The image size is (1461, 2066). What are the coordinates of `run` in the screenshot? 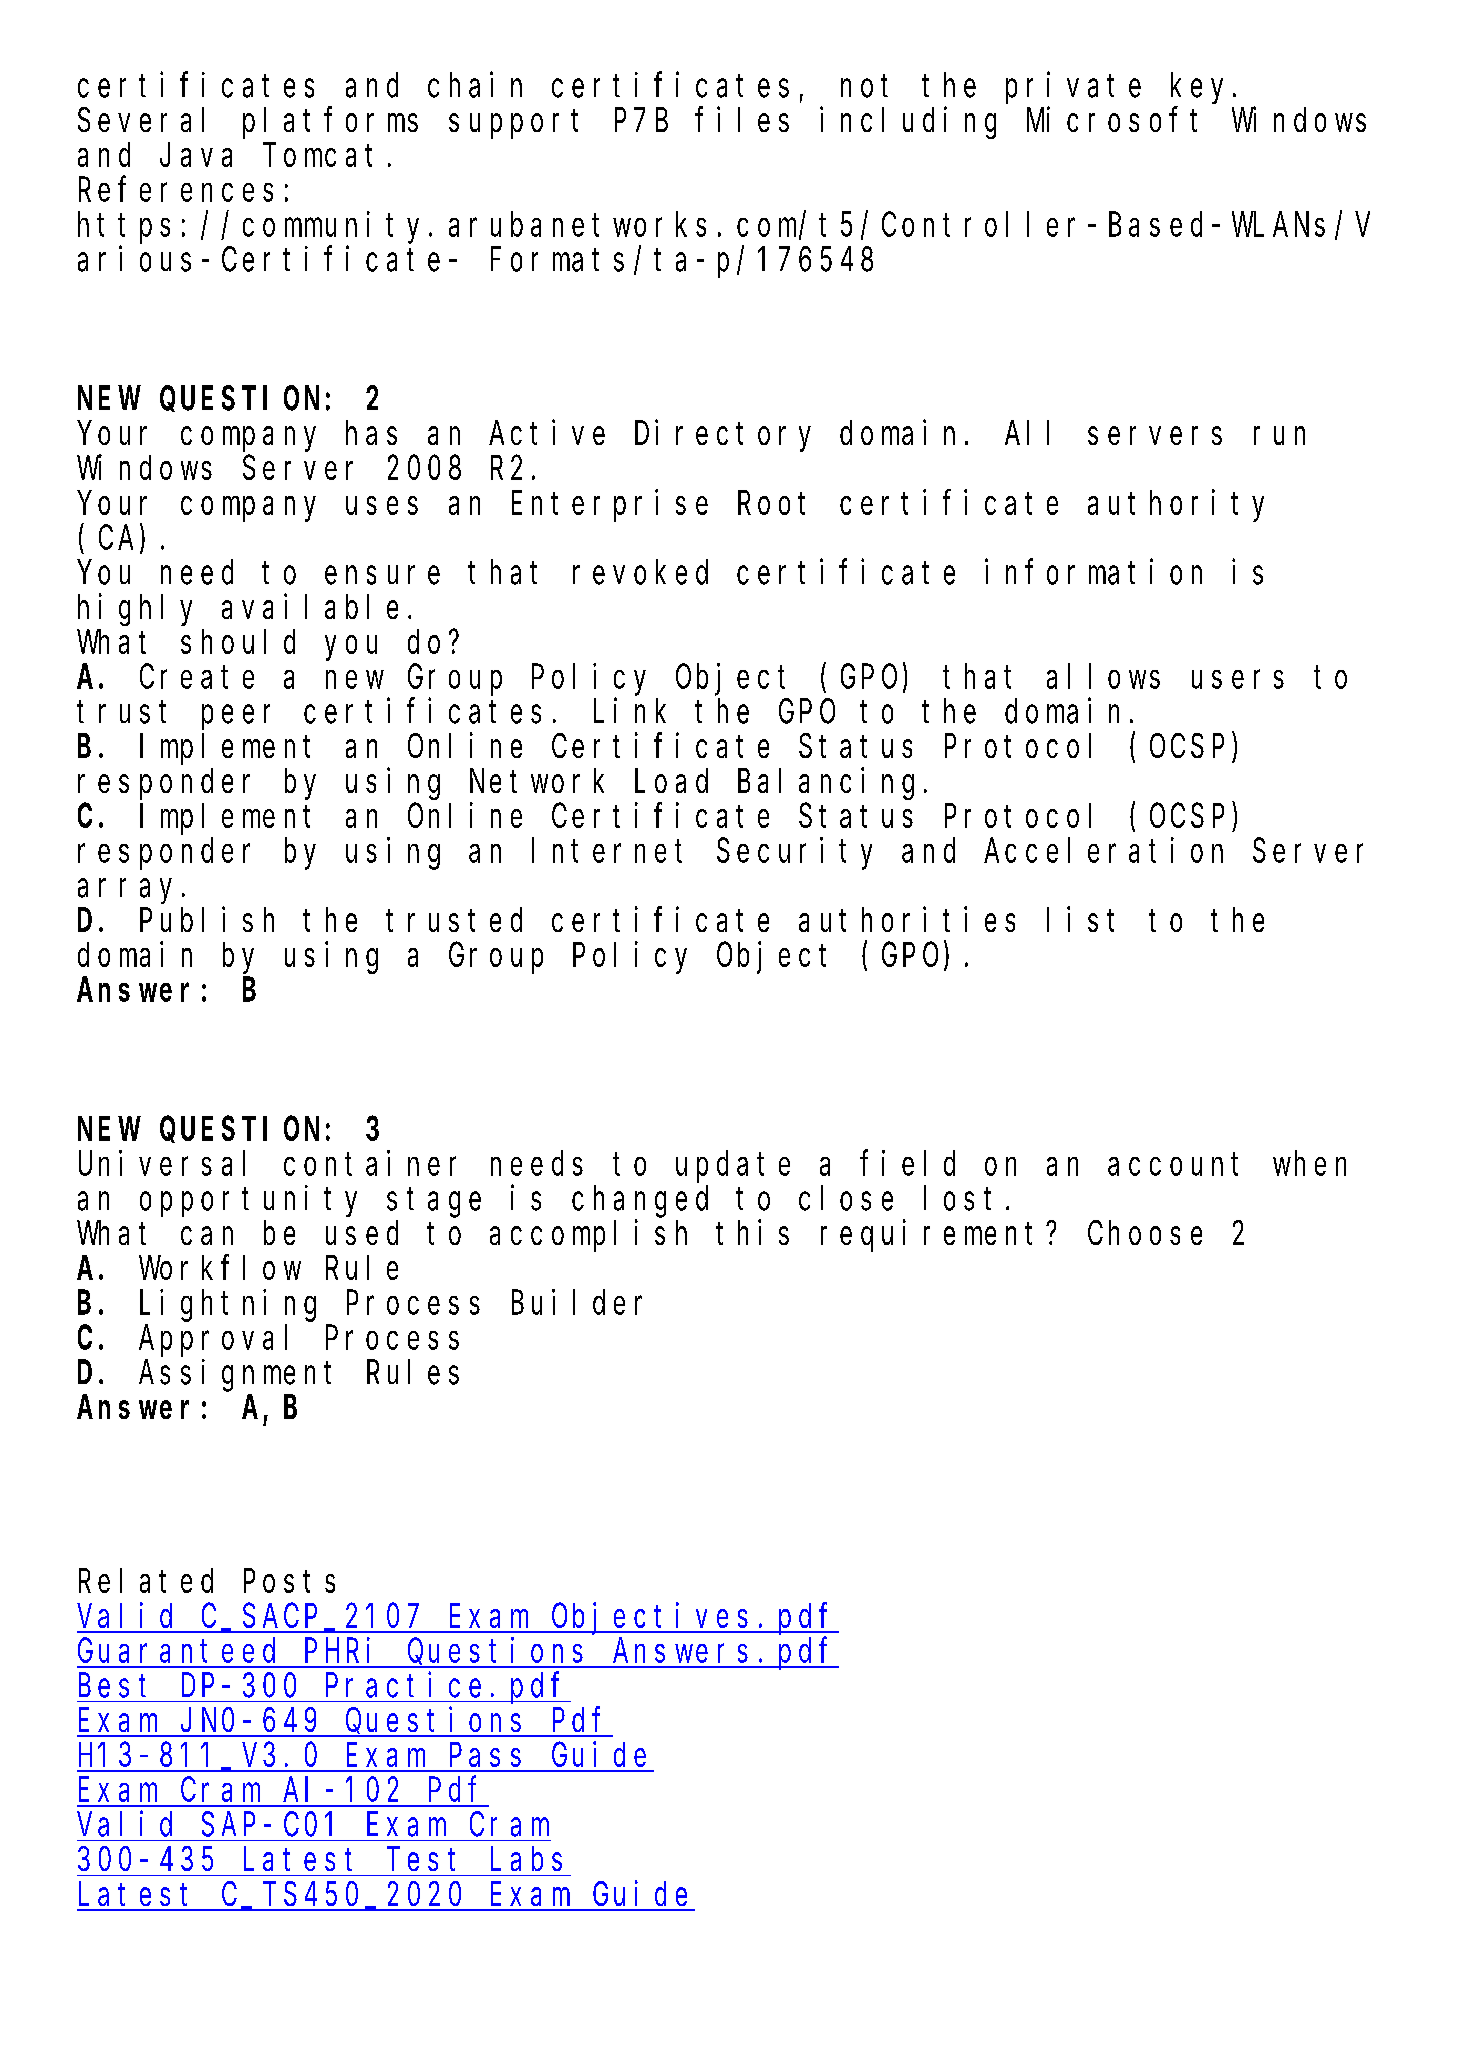 It's located at (1279, 436).
